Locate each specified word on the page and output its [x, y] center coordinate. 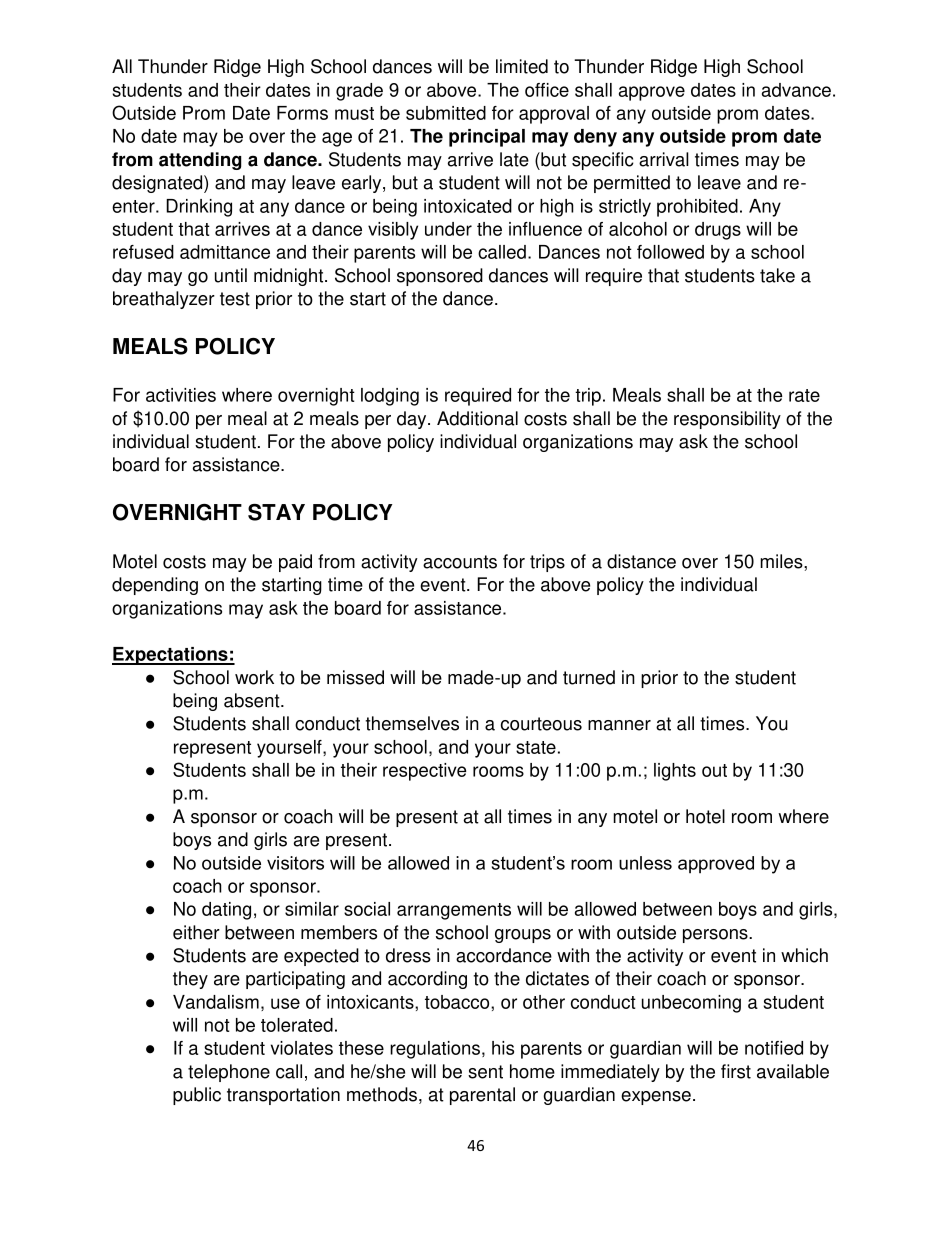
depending [155, 586]
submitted [446, 113]
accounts [460, 562]
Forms [302, 113]
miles [782, 561]
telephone [229, 1073]
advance [796, 90]
